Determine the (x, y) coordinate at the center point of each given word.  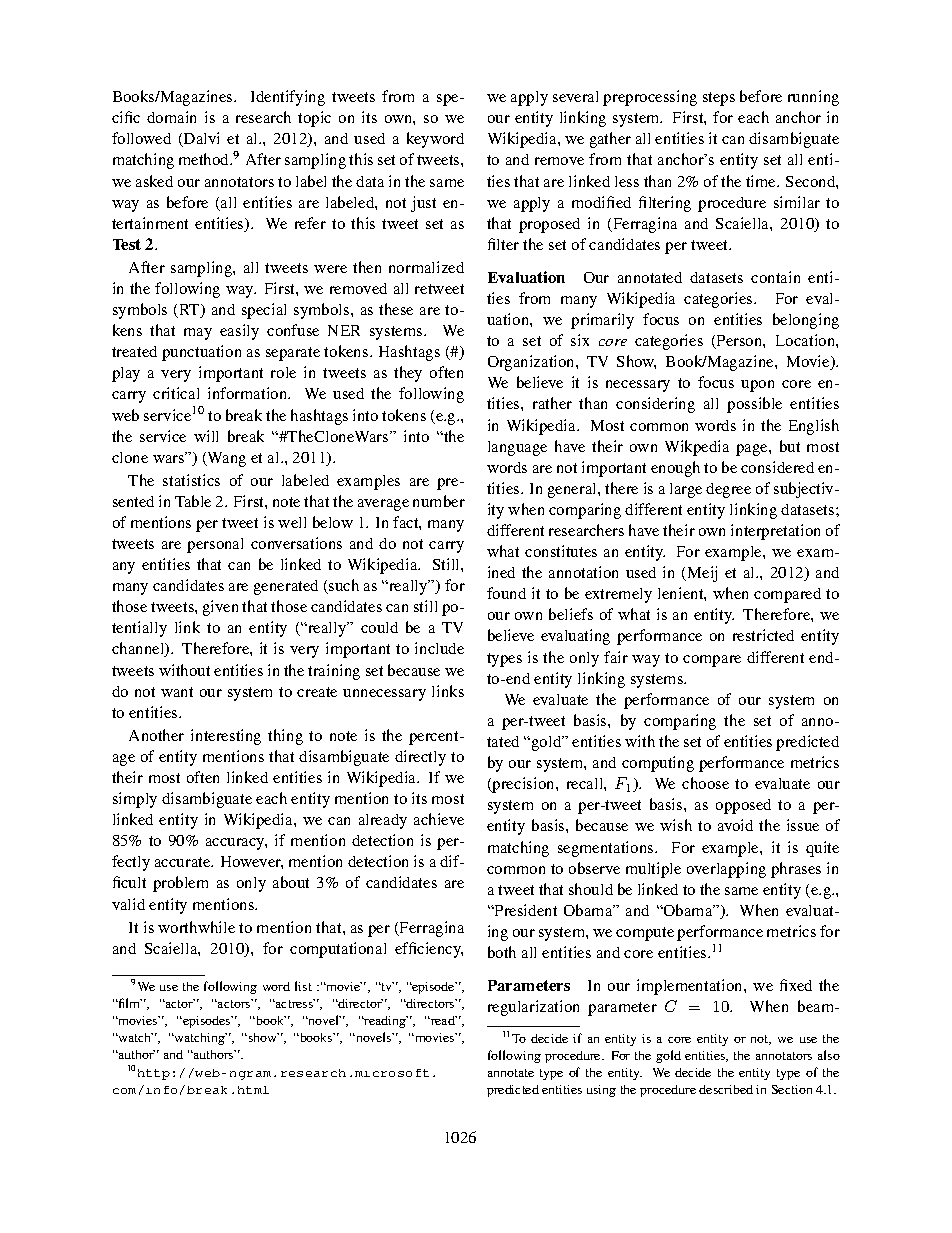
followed (141, 138)
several (575, 96)
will (206, 436)
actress (294, 1003)
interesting (226, 737)
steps (719, 99)
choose (705, 783)
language (517, 448)
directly (420, 758)
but (790, 446)
